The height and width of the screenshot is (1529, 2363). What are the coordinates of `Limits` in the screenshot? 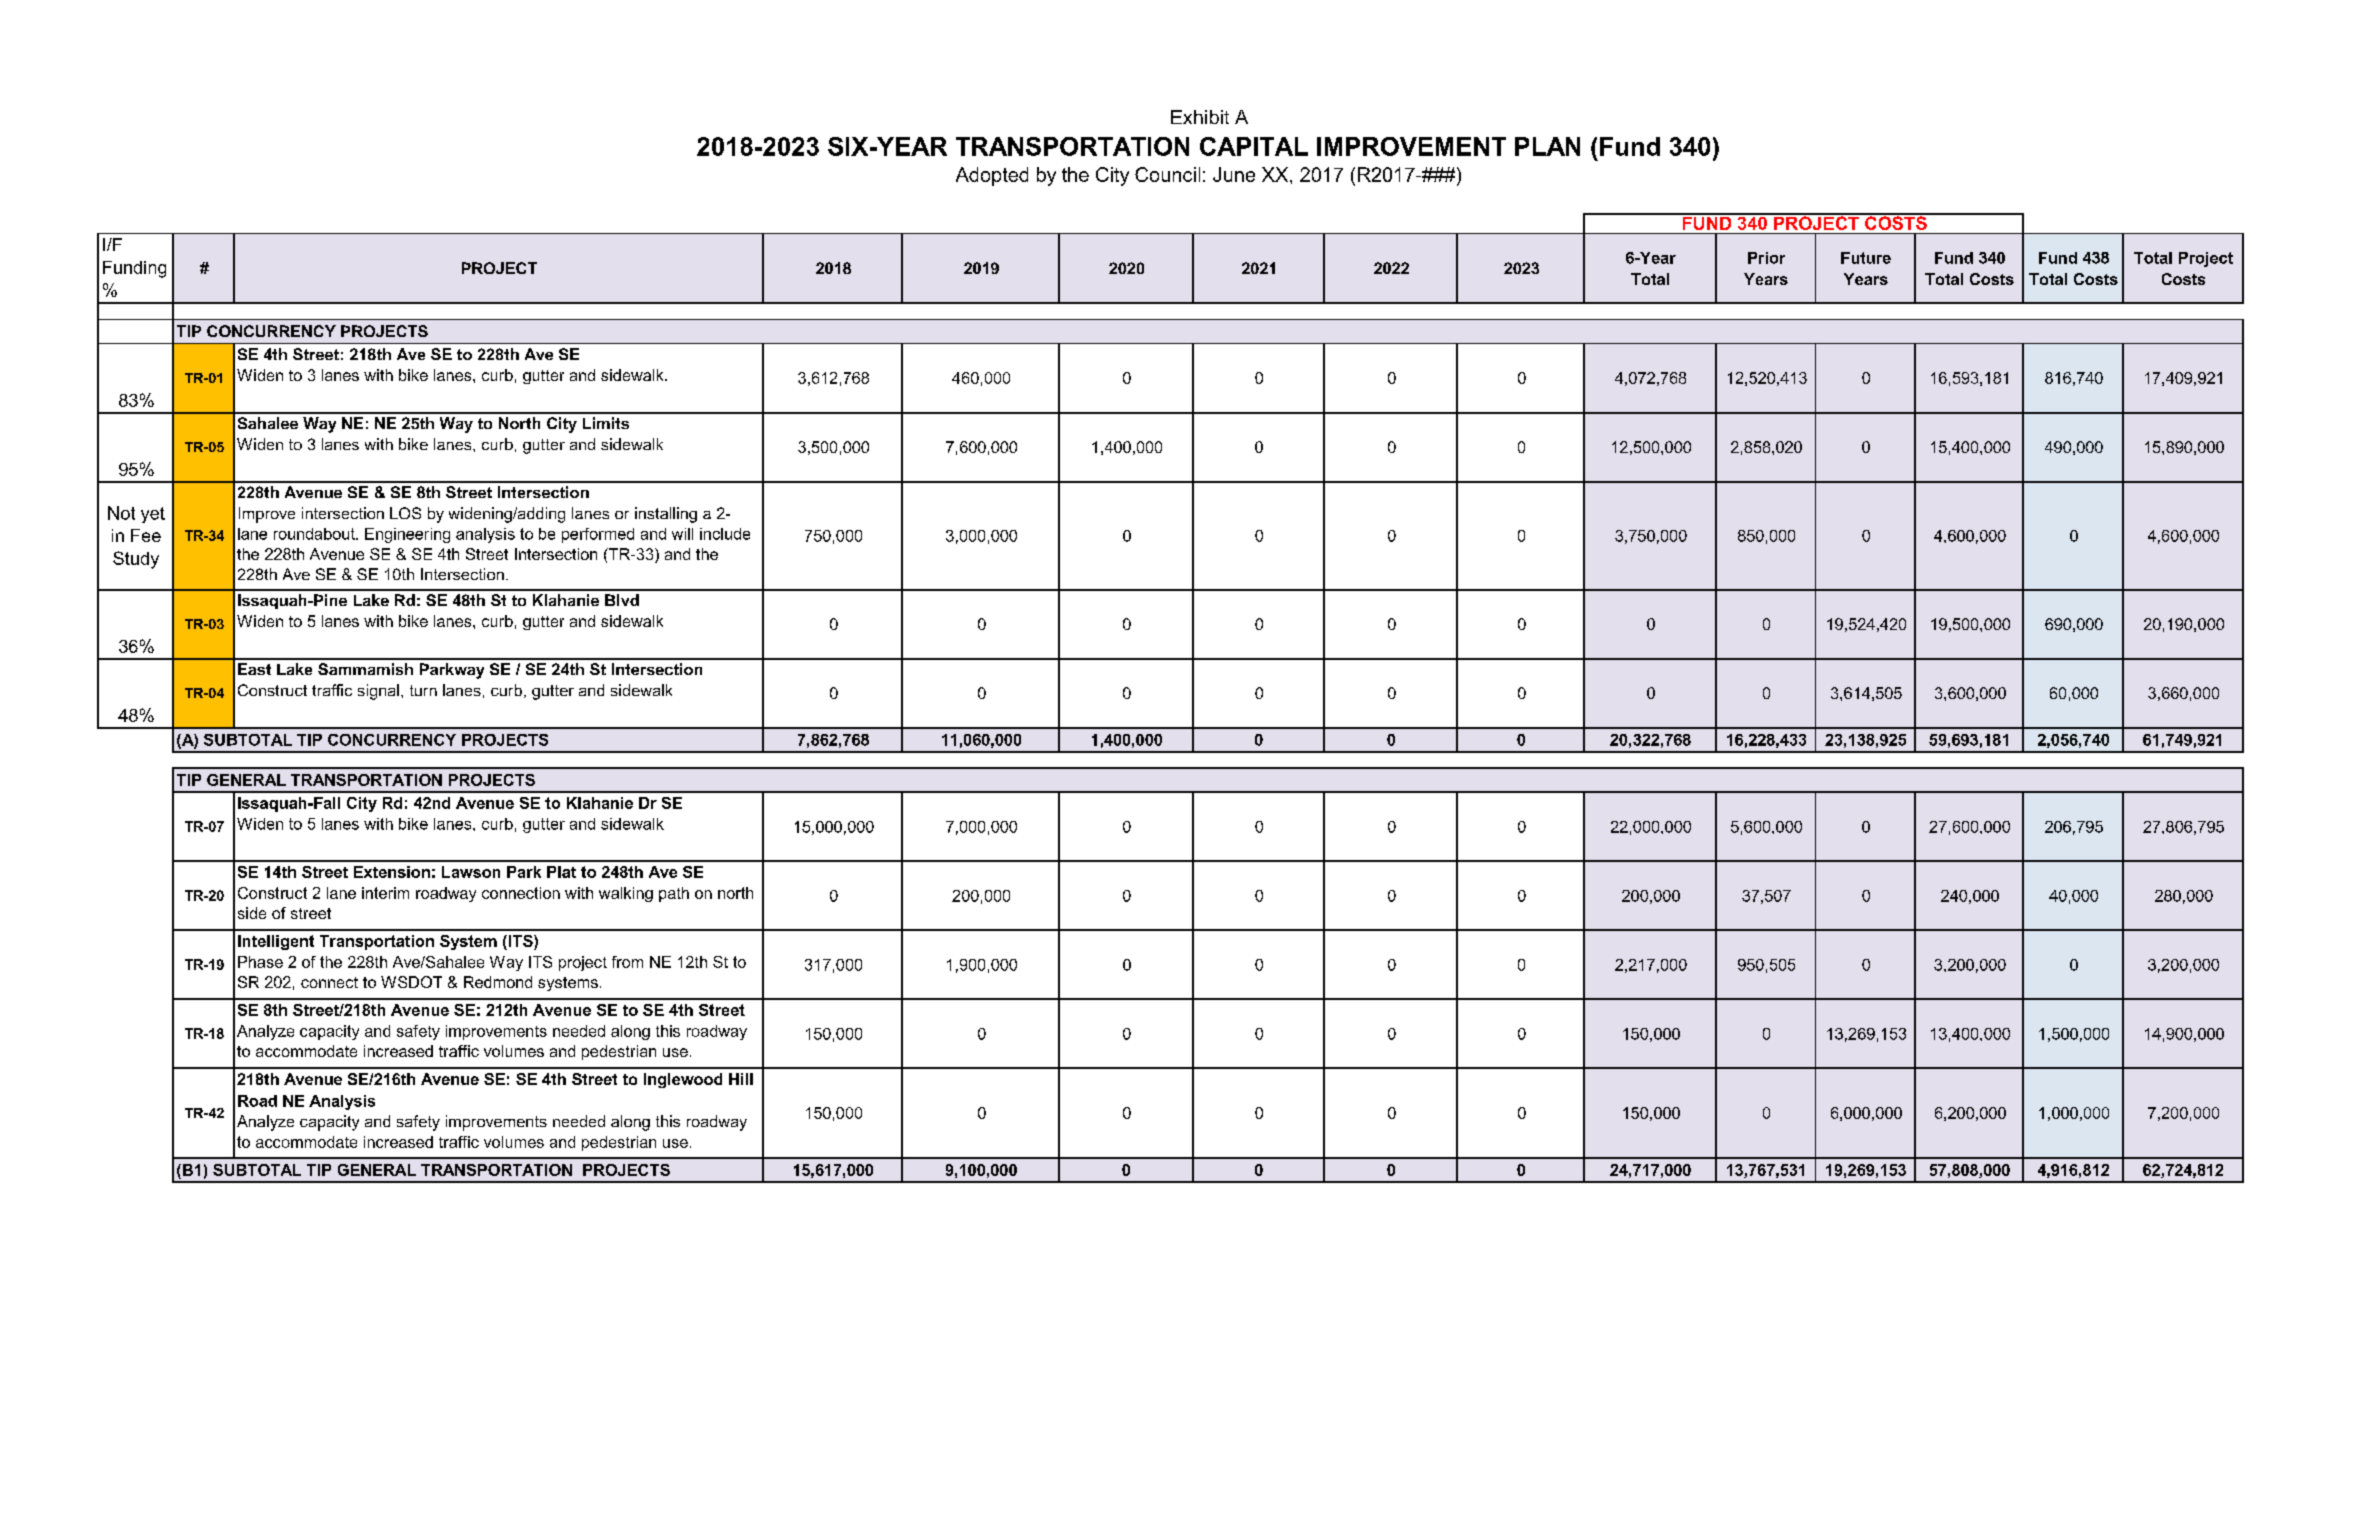 It's located at (606, 423).
